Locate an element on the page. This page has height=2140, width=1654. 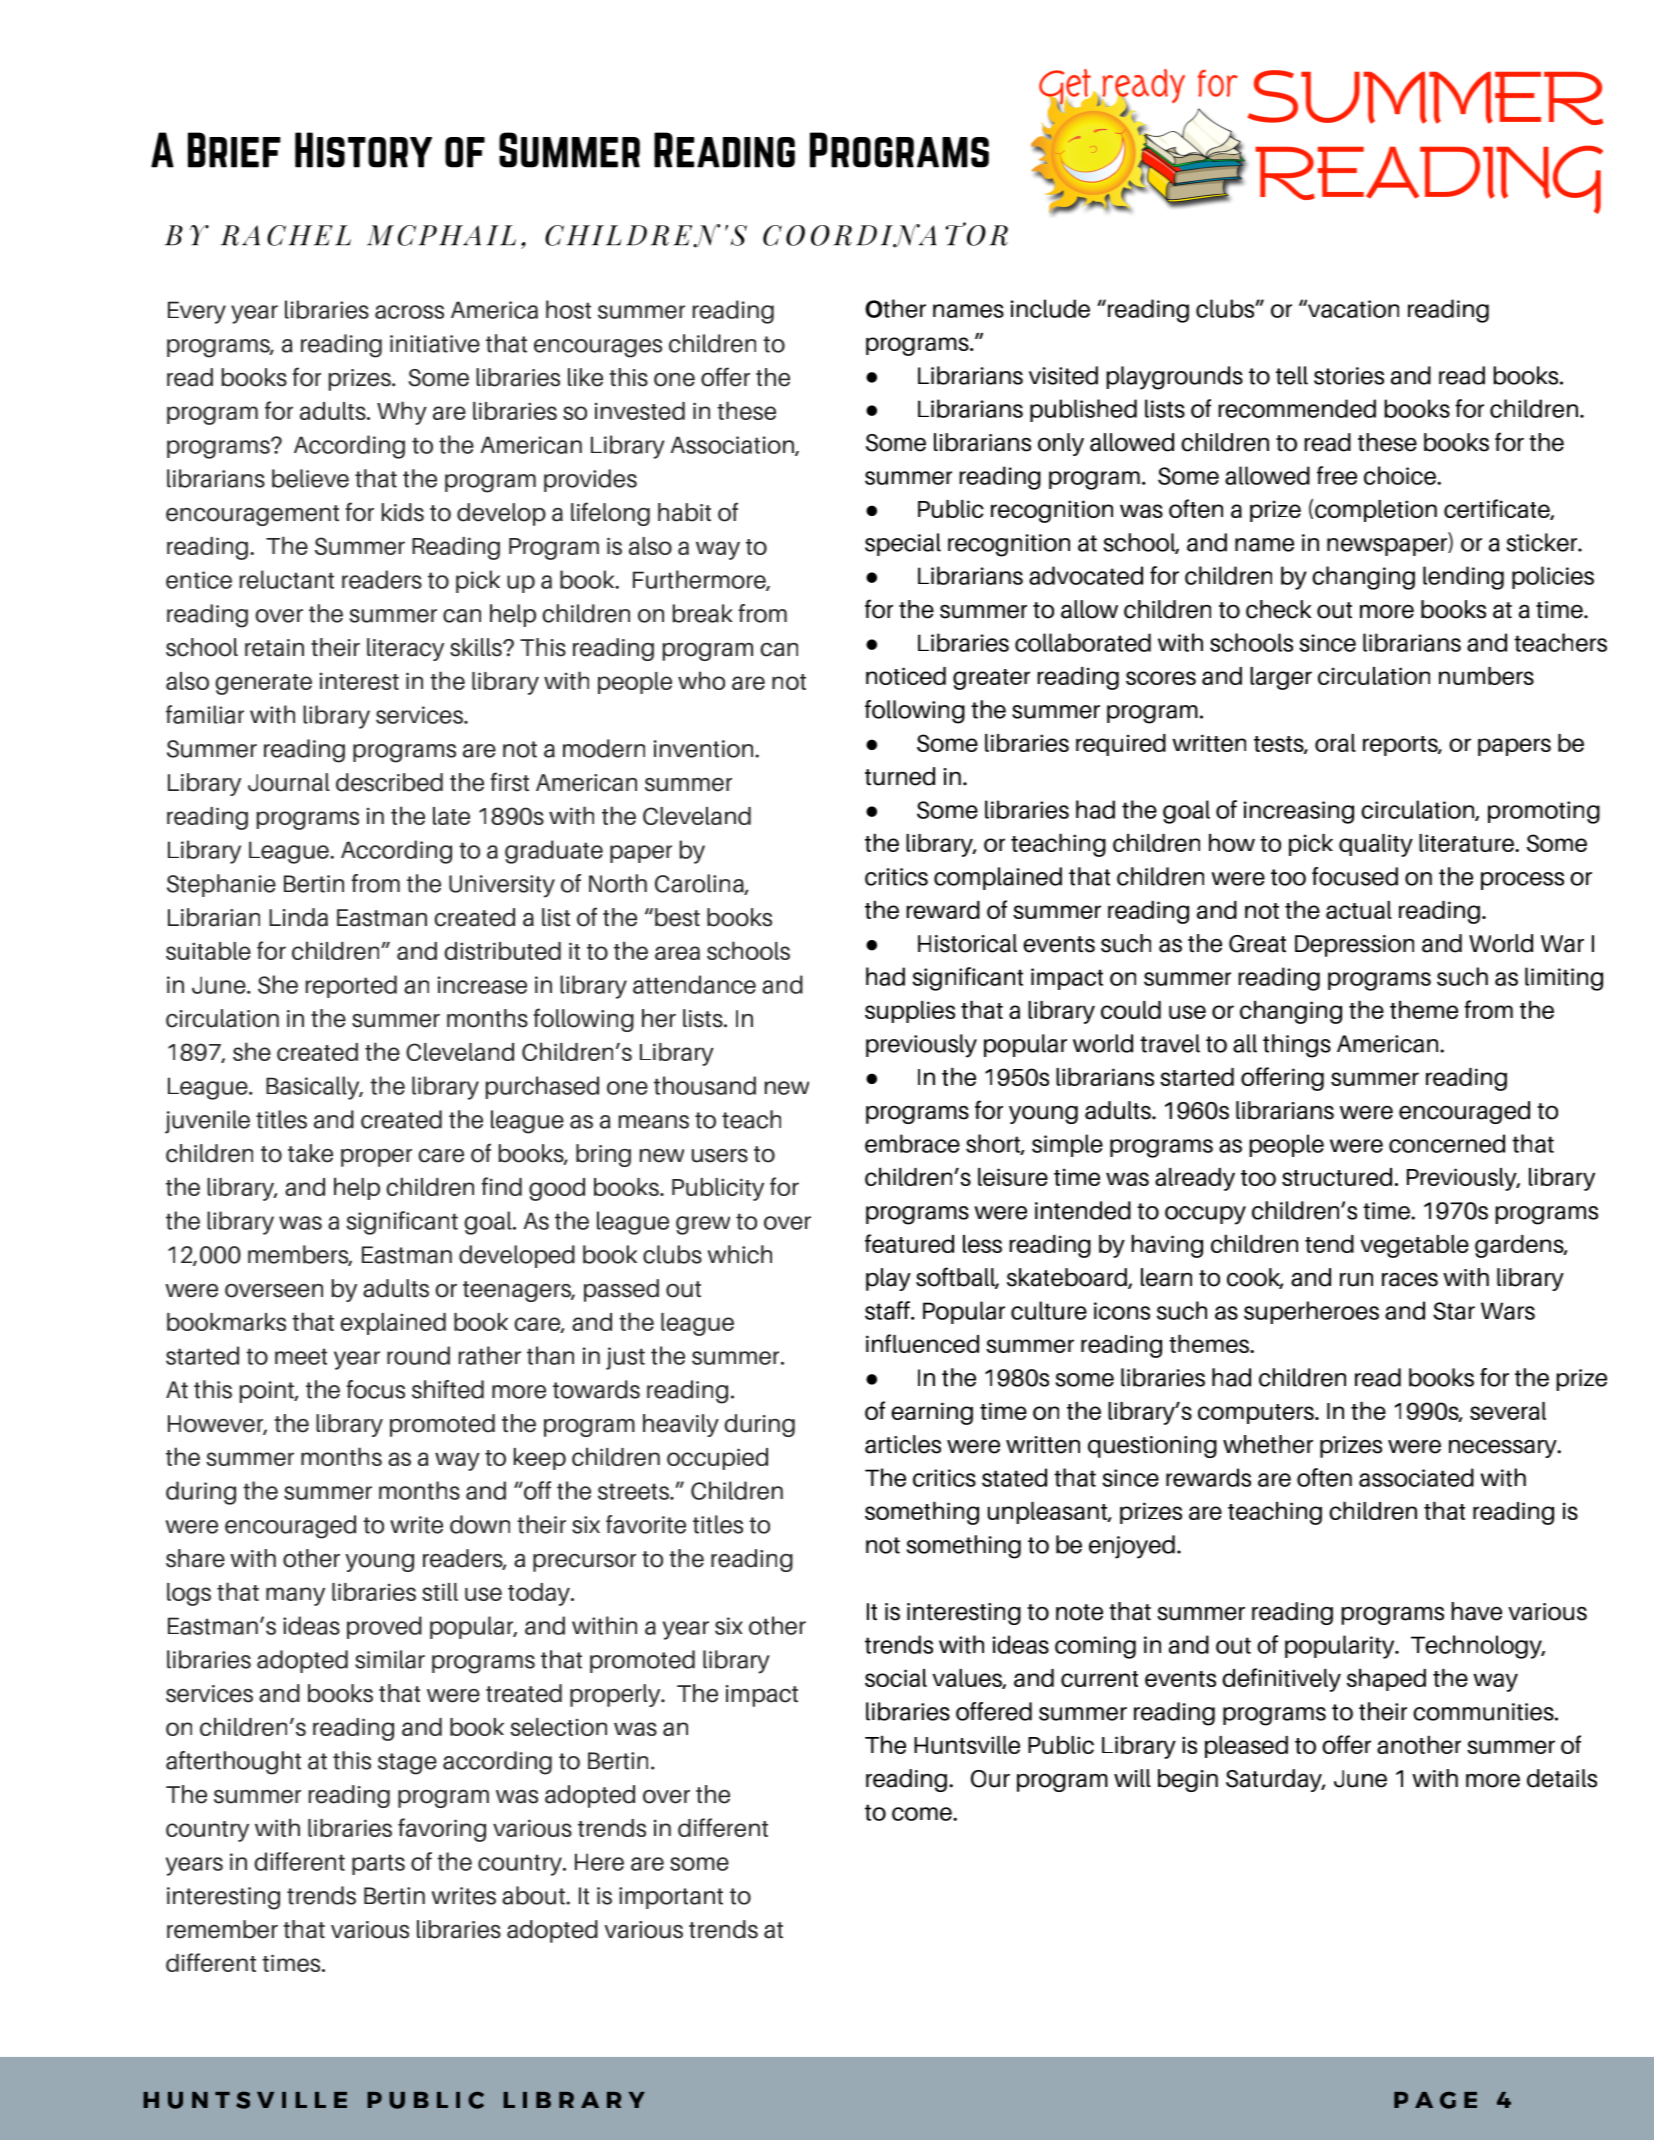
details is located at coordinates (1562, 1778).
